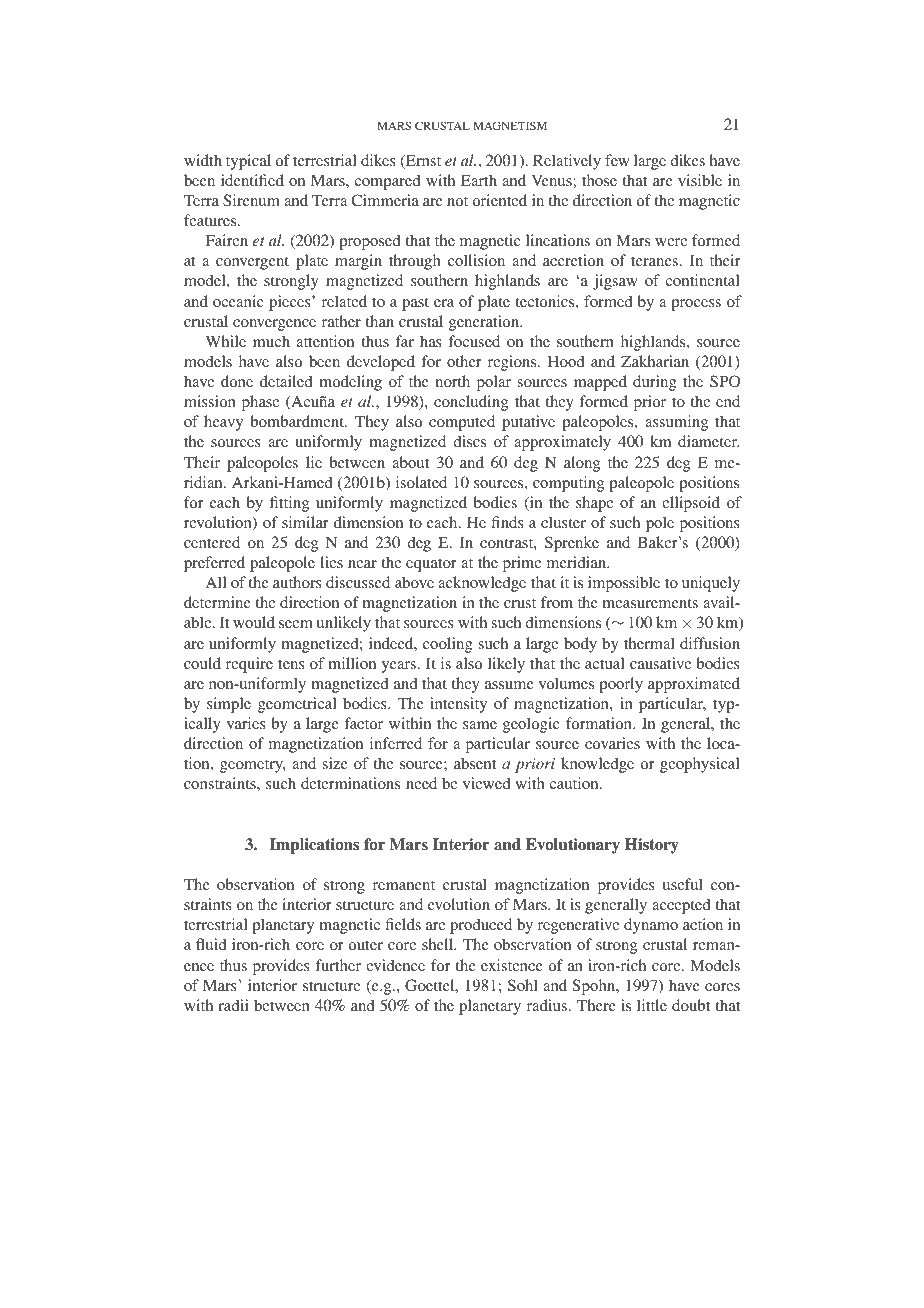  I want to click on few, so click(617, 160).
